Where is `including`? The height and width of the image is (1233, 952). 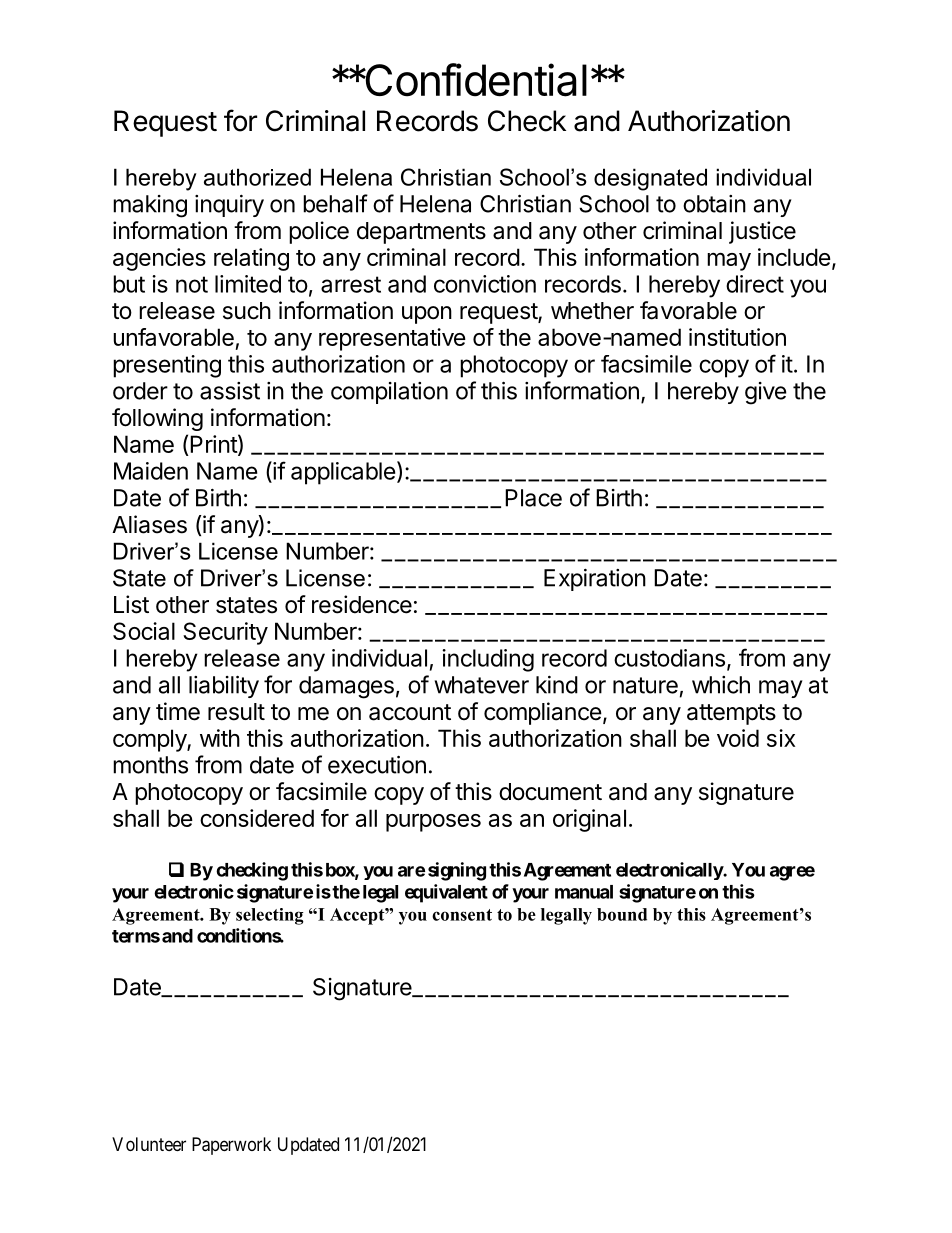 including is located at coordinates (488, 660).
